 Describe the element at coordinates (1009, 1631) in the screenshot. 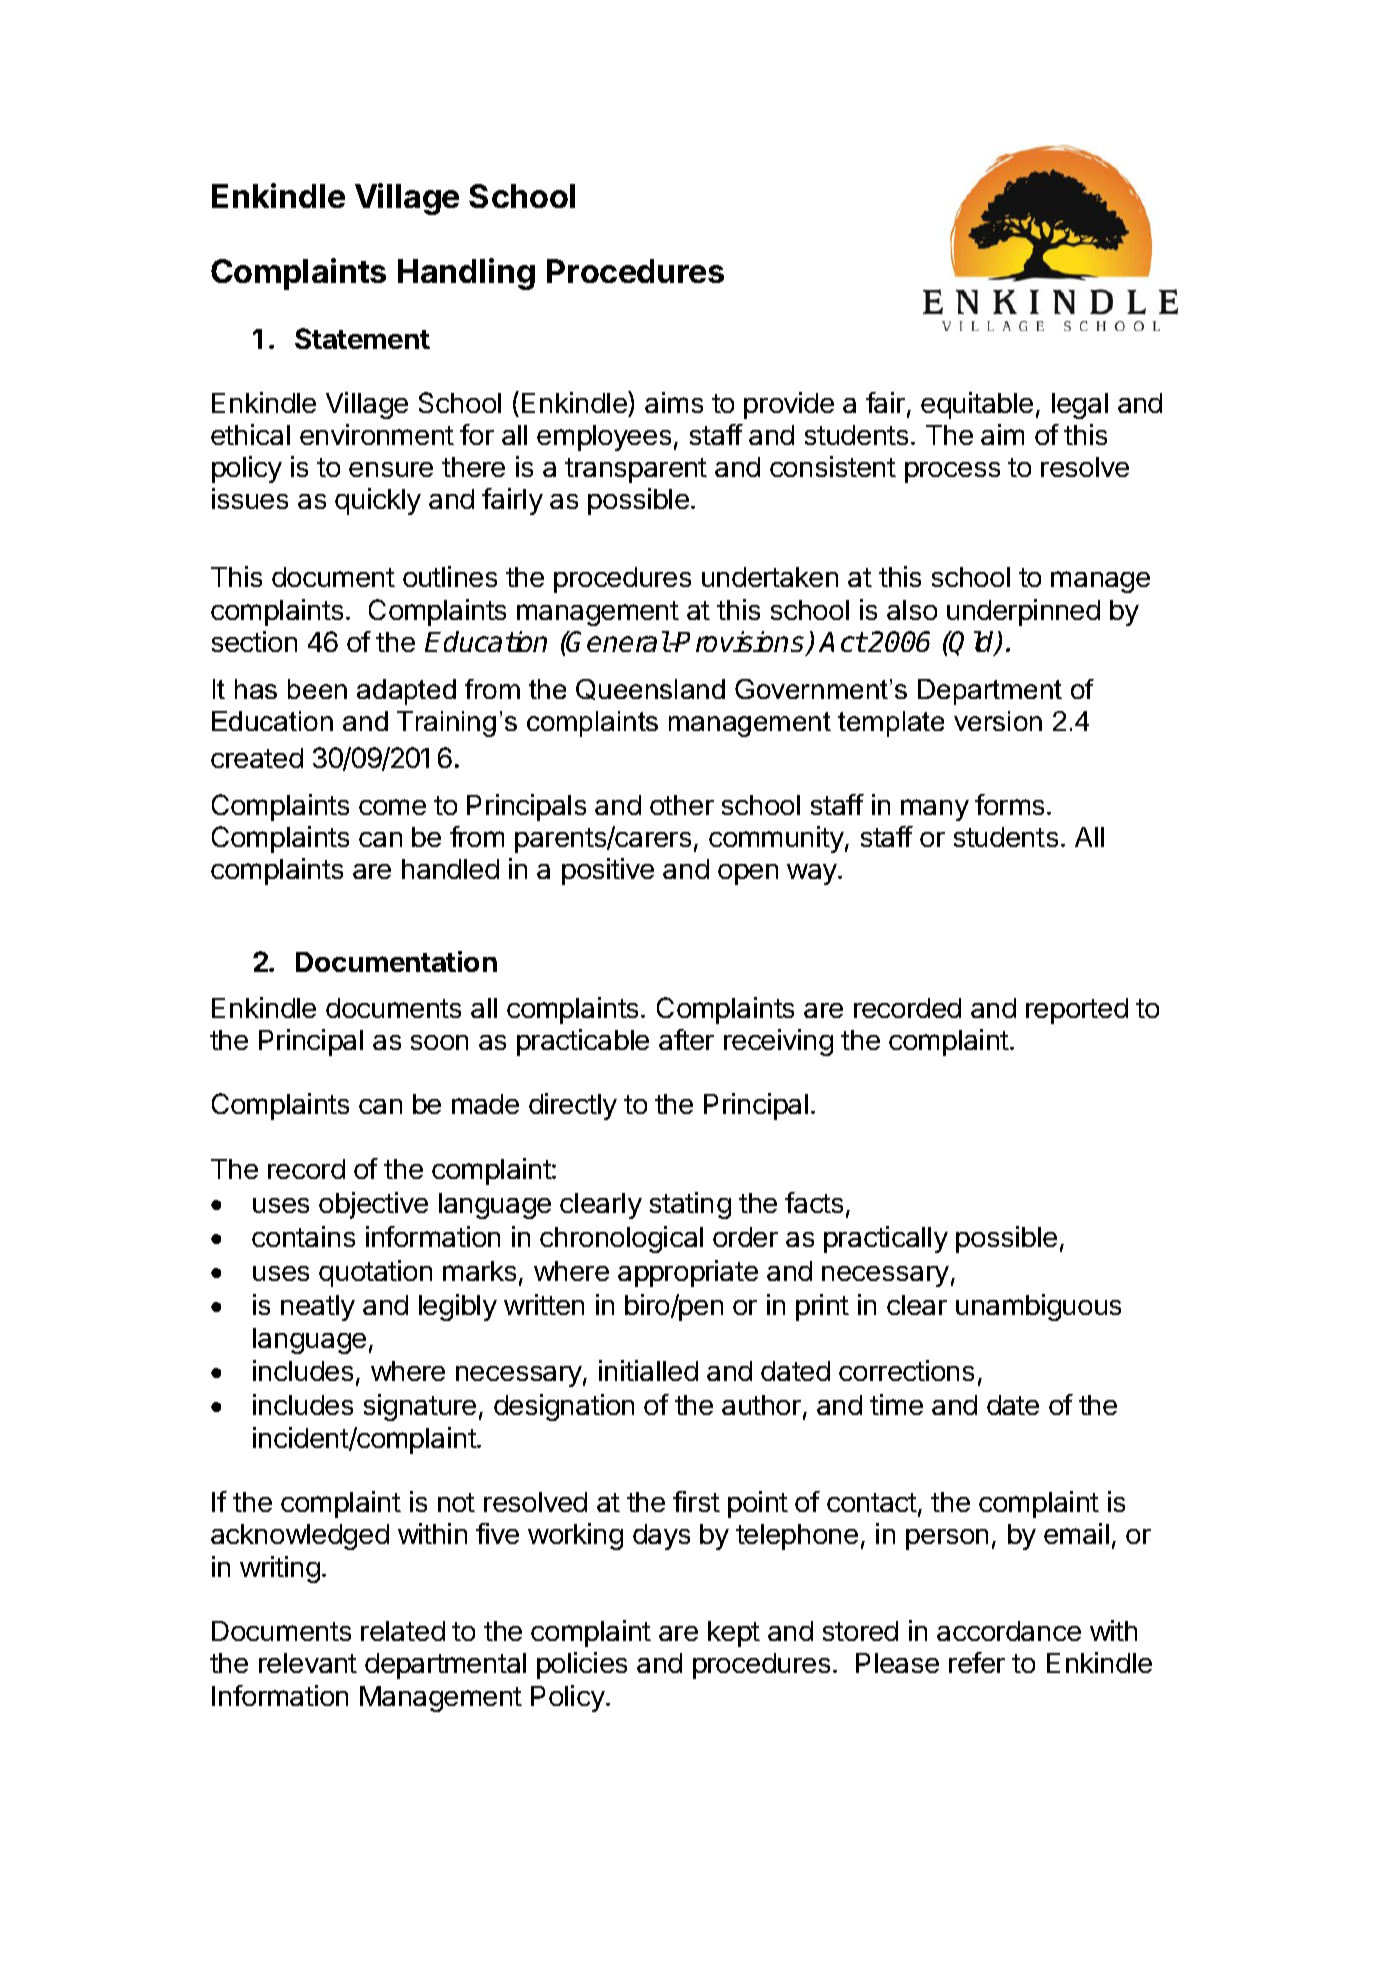

I see `accordance` at that location.
